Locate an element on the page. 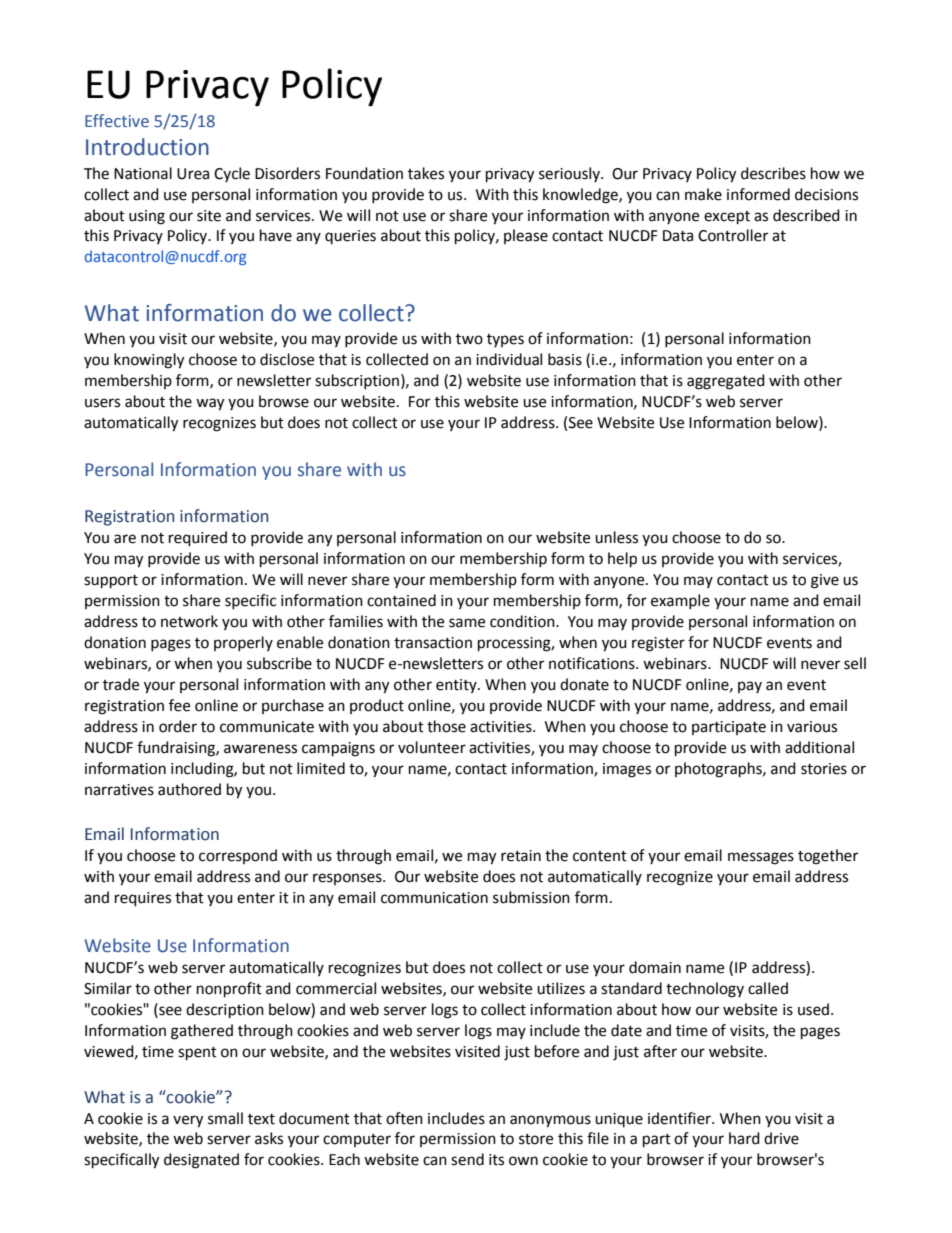 The width and height of the image is (952, 1233). takes is located at coordinates (426, 173).
